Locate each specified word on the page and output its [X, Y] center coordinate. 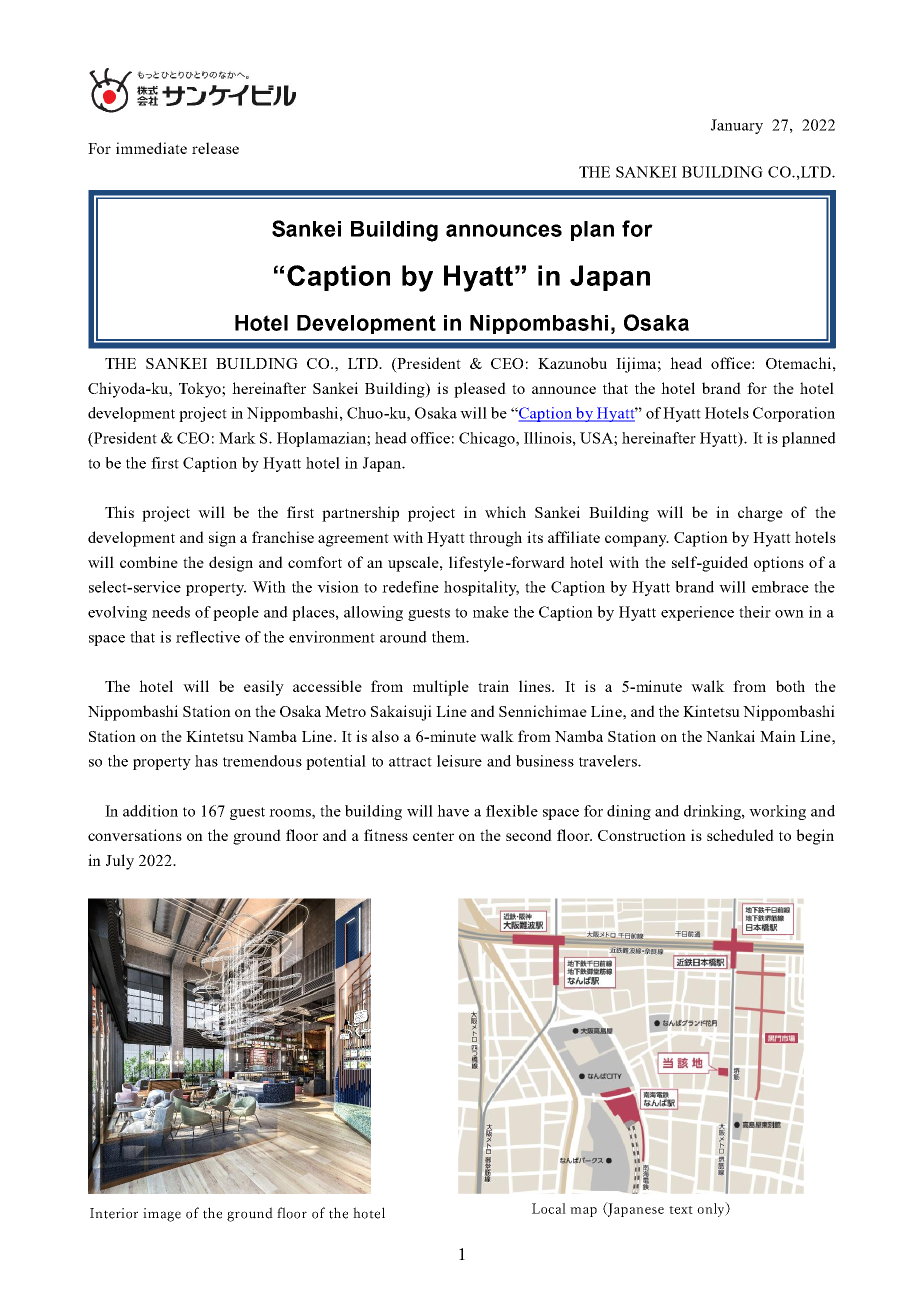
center [433, 836]
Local [549, 1208]
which [505, 512]
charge [760, 514]
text [681, 1210]
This [119, 512]
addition [150, 811]
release [215, 148]
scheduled [740, 835]
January [737, 126]
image [162, 1215]
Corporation [794, 414]
